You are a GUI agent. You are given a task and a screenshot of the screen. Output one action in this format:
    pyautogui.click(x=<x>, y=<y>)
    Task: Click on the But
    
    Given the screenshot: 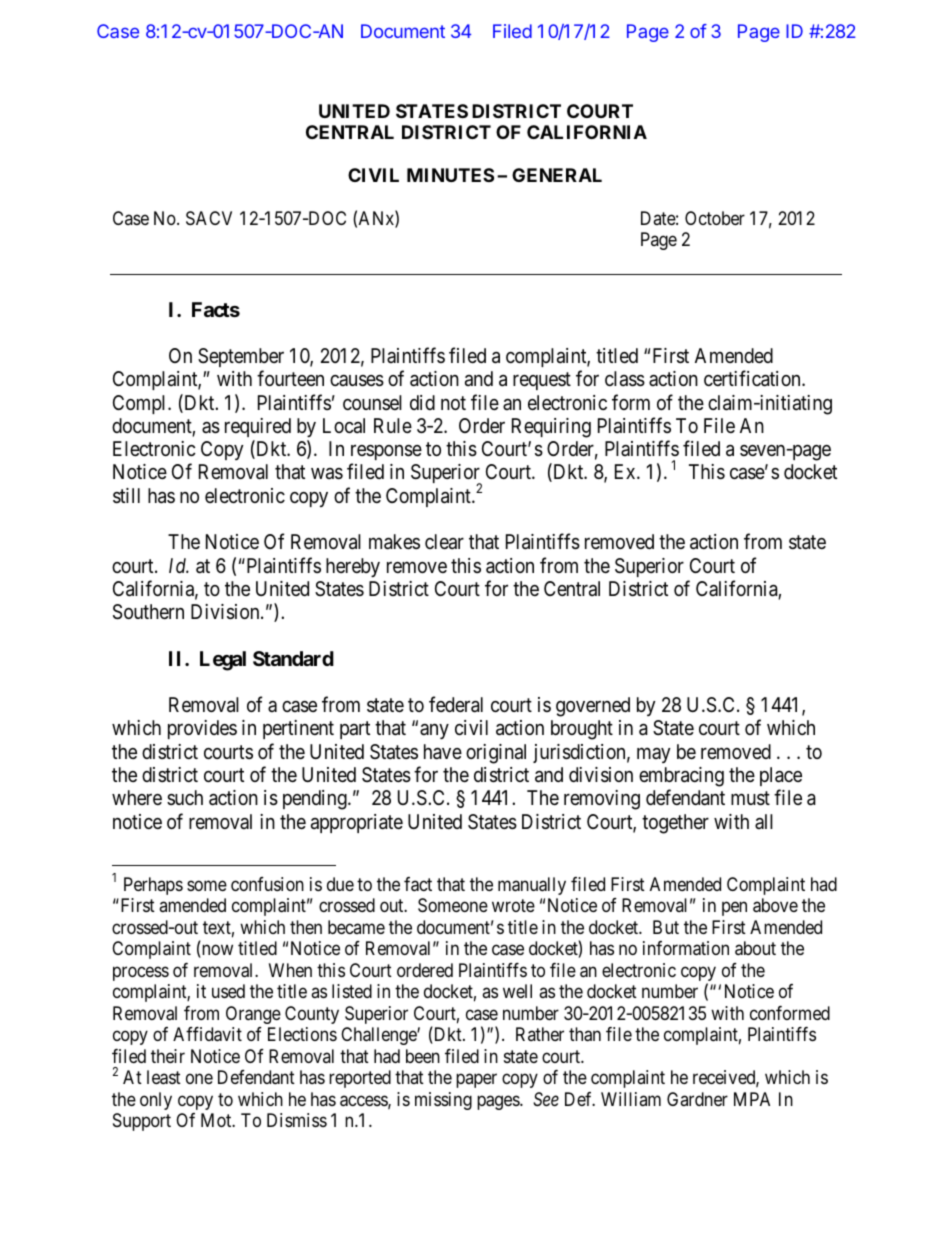 What is the action you would take?
    pyautogui.click(x=666, y=927)
